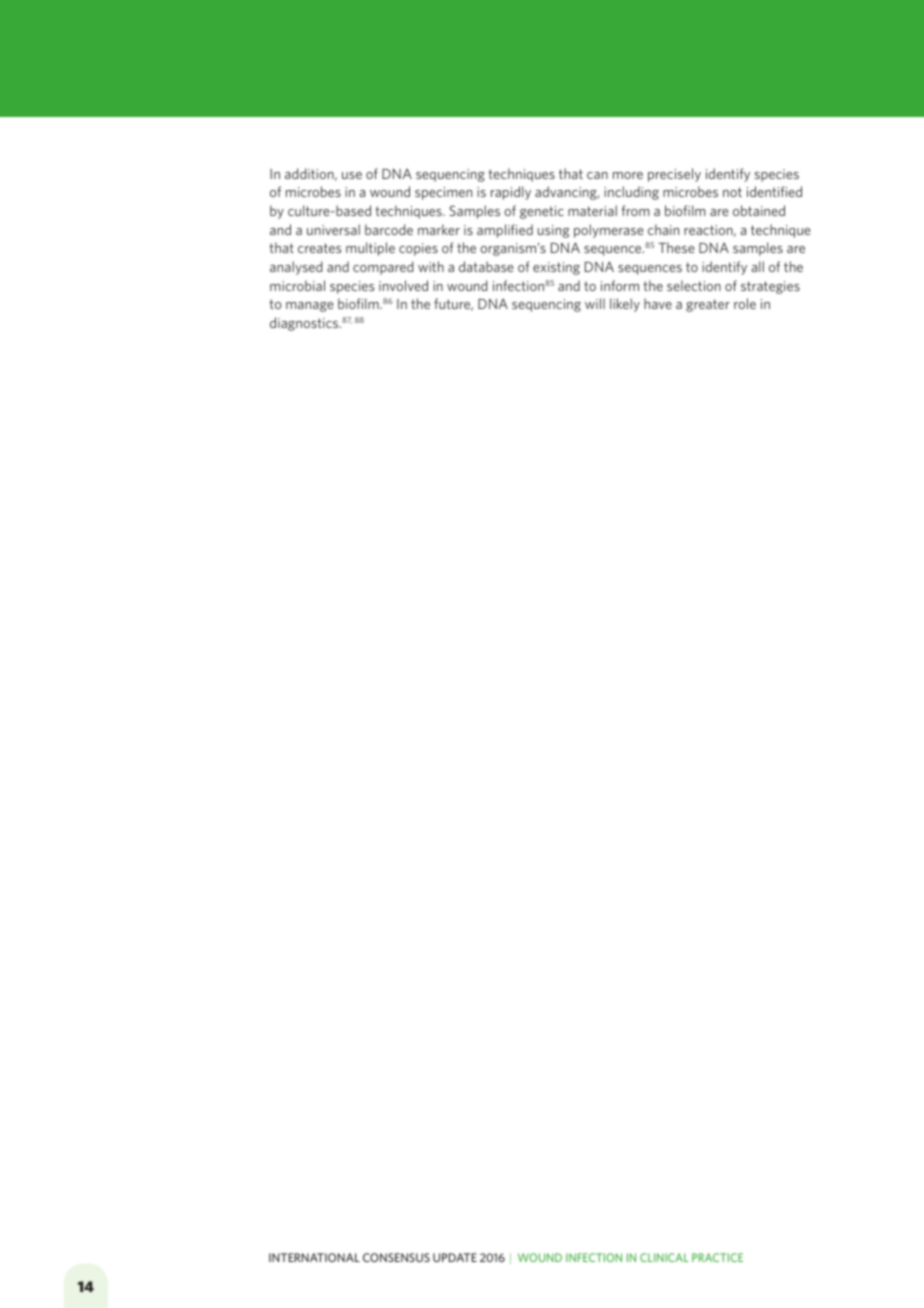  What do you see at coordinates (403, 285) in the screenshot?
I see `involved` at bounding box center [403, 285].
